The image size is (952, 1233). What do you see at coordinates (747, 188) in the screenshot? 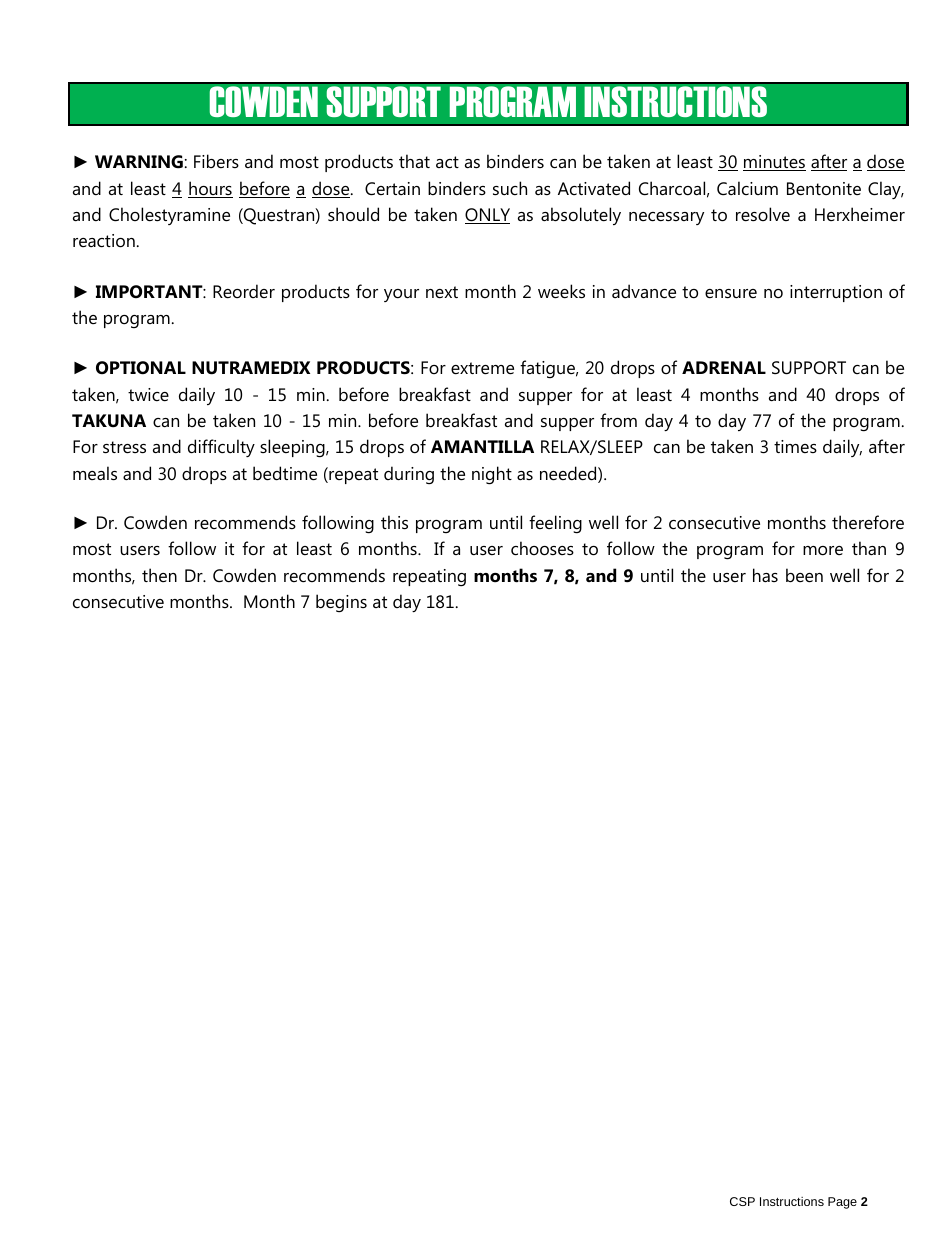
I see `Calcium` at bounding box center [747, 188].
